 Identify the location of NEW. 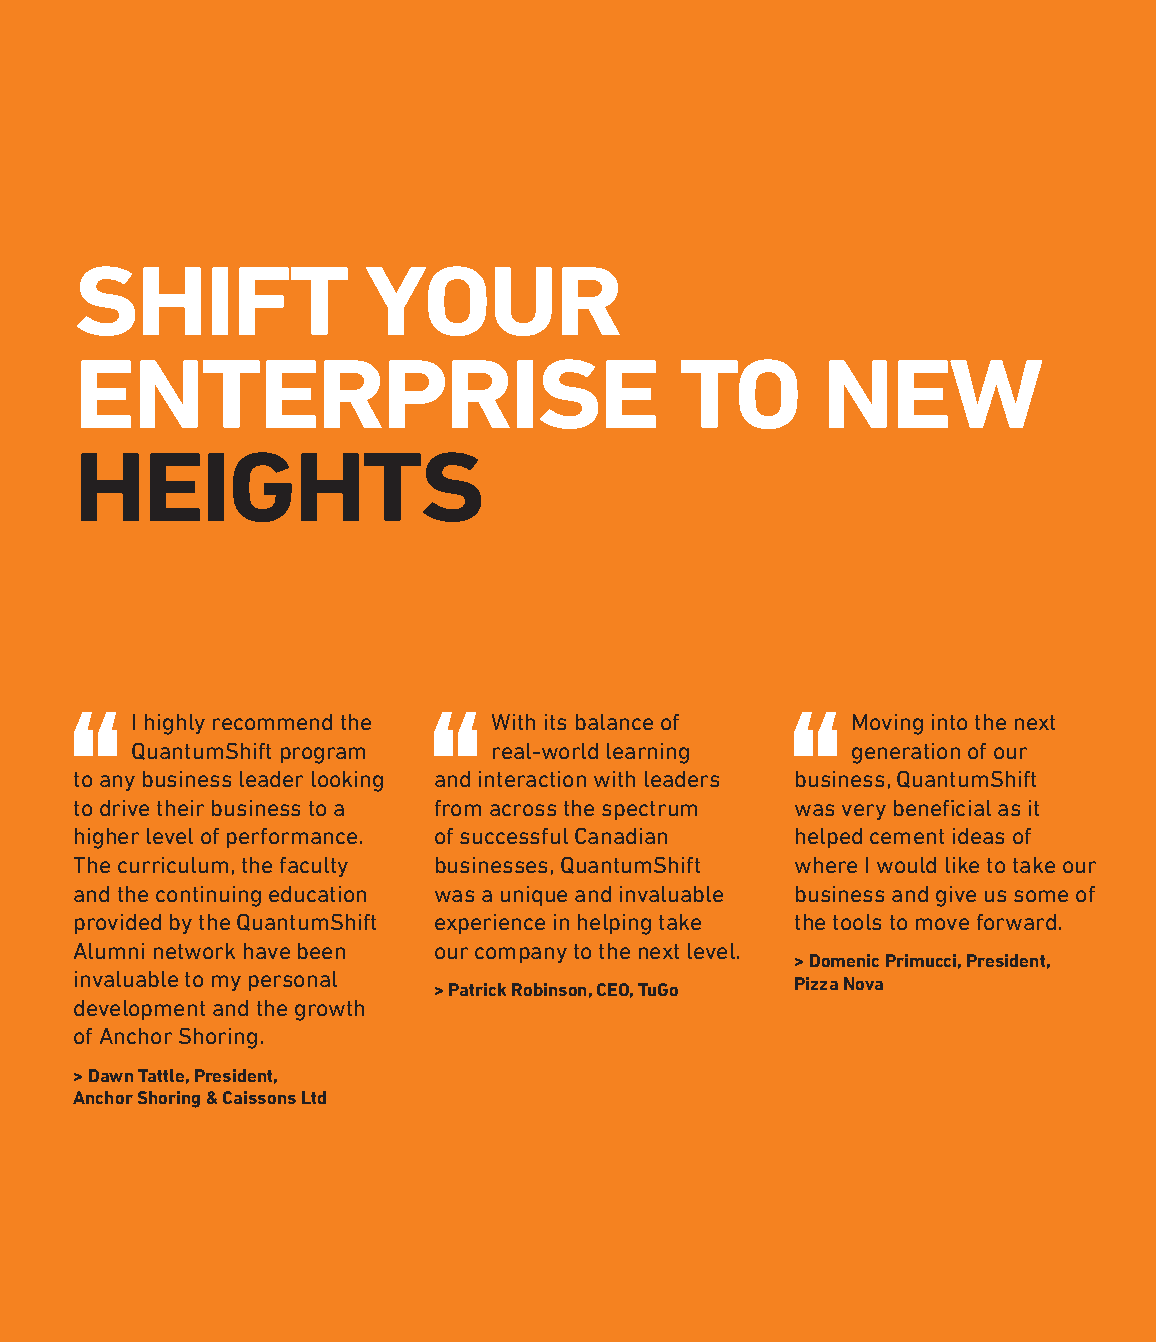
(935, 394).
